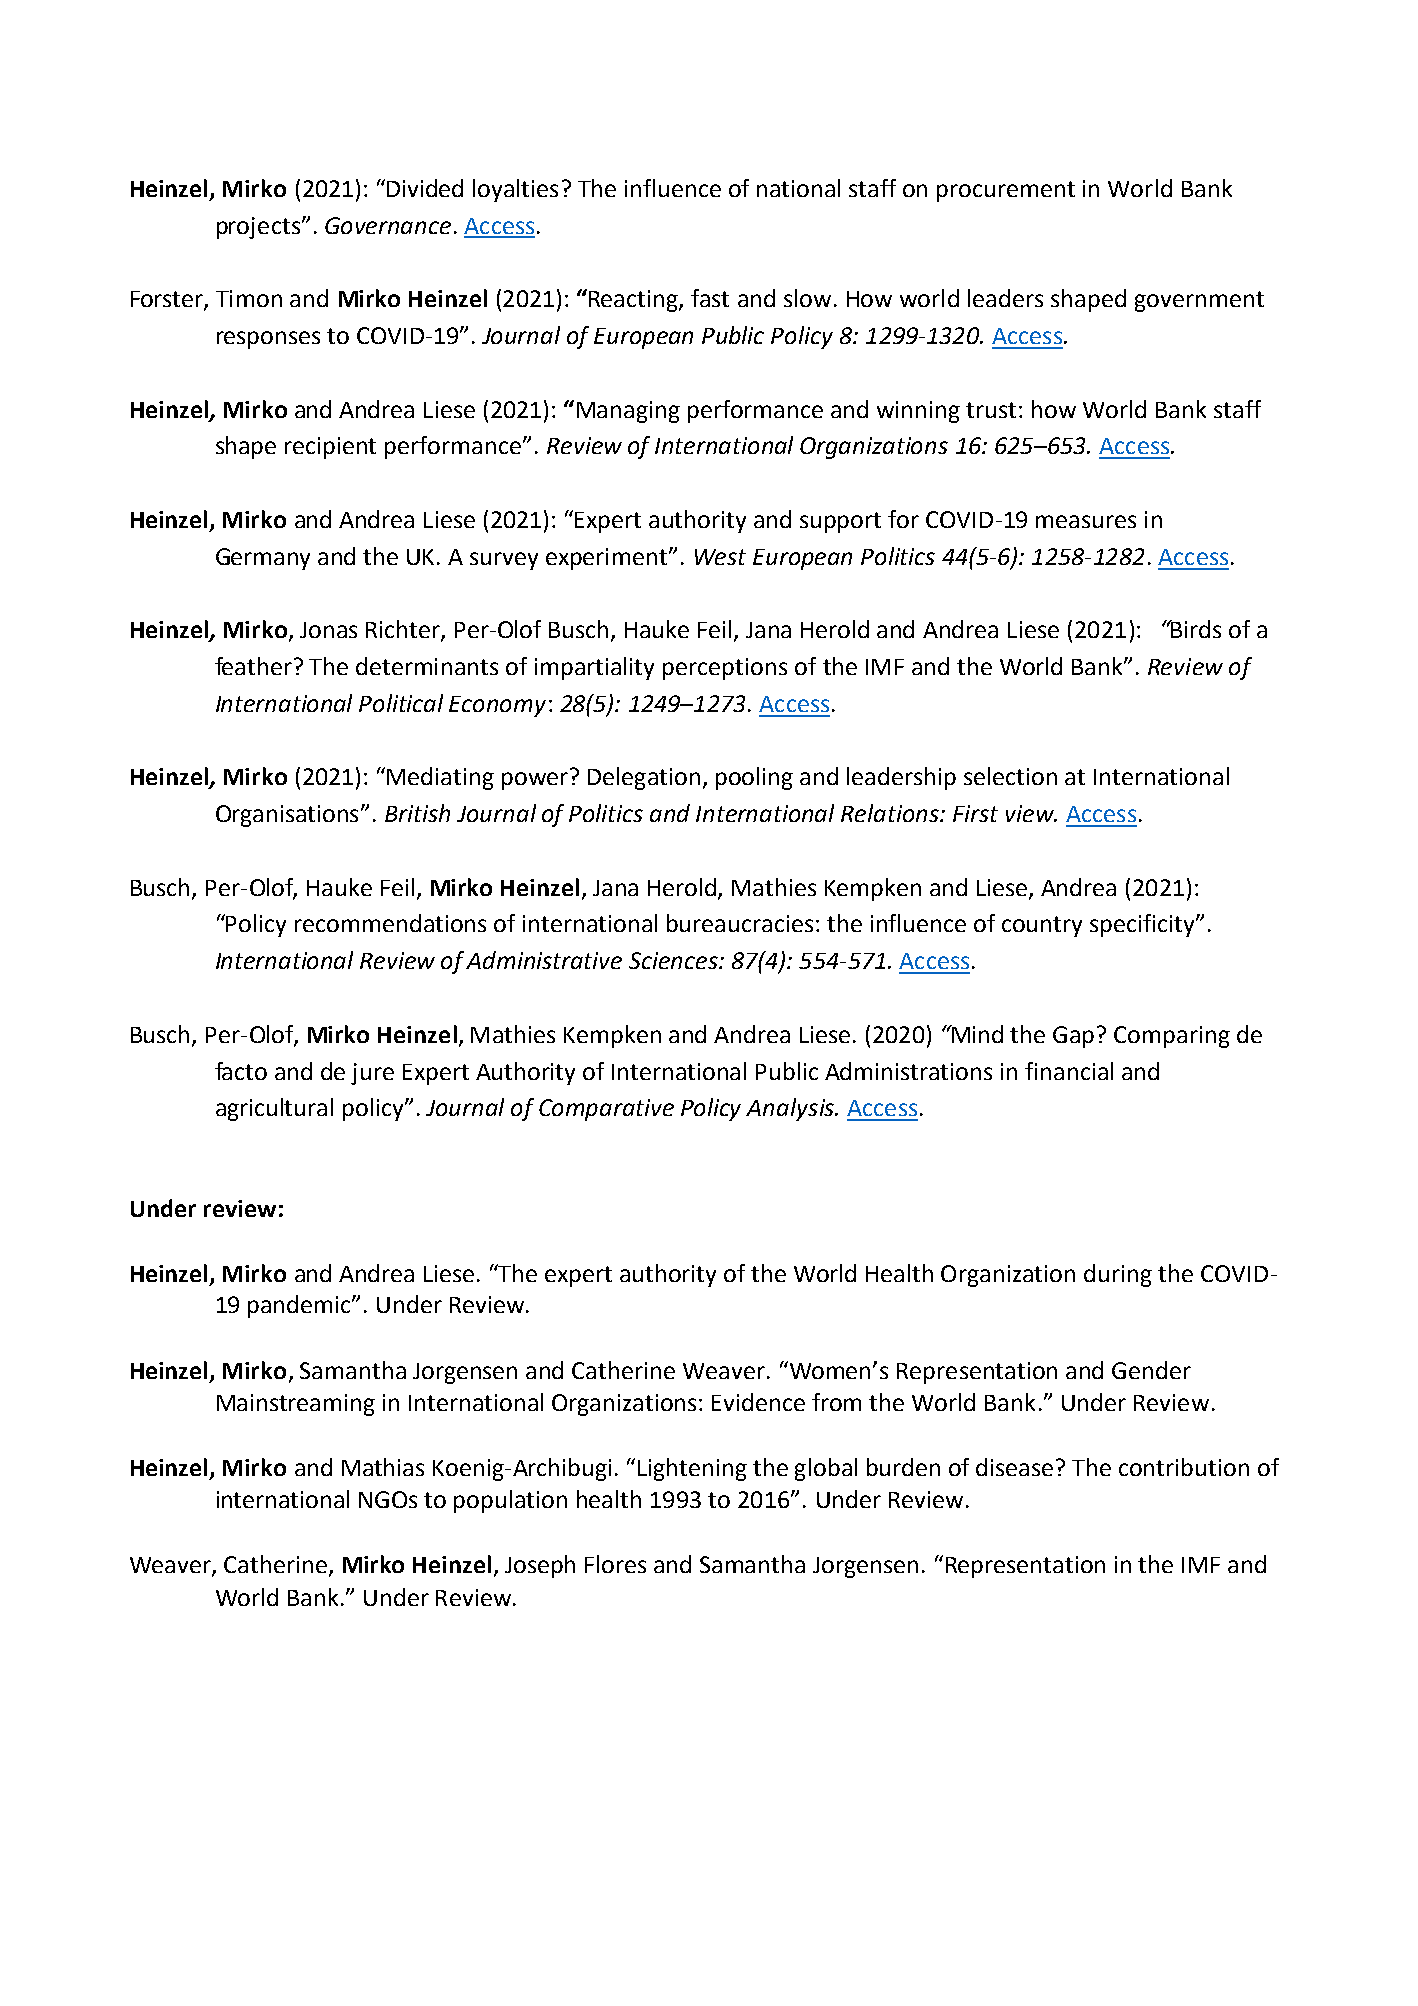 The height and width of the screenshot is (2006, 1418). What do you see at coordinates (401, 703) in the screenshot?
I see `Political` at bounding box center [401, 703].
